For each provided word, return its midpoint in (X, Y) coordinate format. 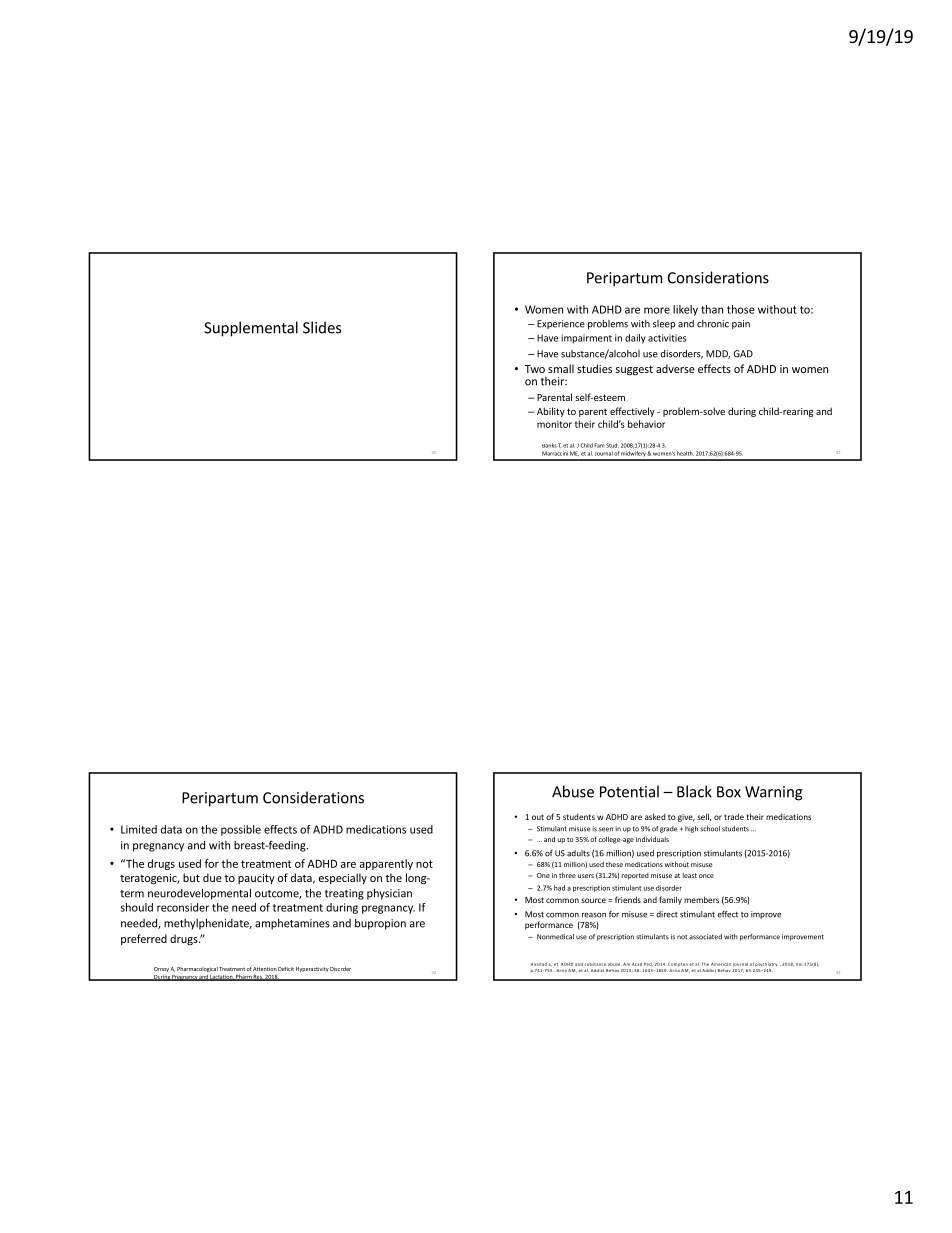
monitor (554, 424)
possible (241, 830)
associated (705, 937)
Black (694, 791)
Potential (629, 791)
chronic (713, 324)
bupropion (380, 924)
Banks (549, 445)
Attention (265, 969)
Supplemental (251, 329)
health (685, 453)
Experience (561, 324)
